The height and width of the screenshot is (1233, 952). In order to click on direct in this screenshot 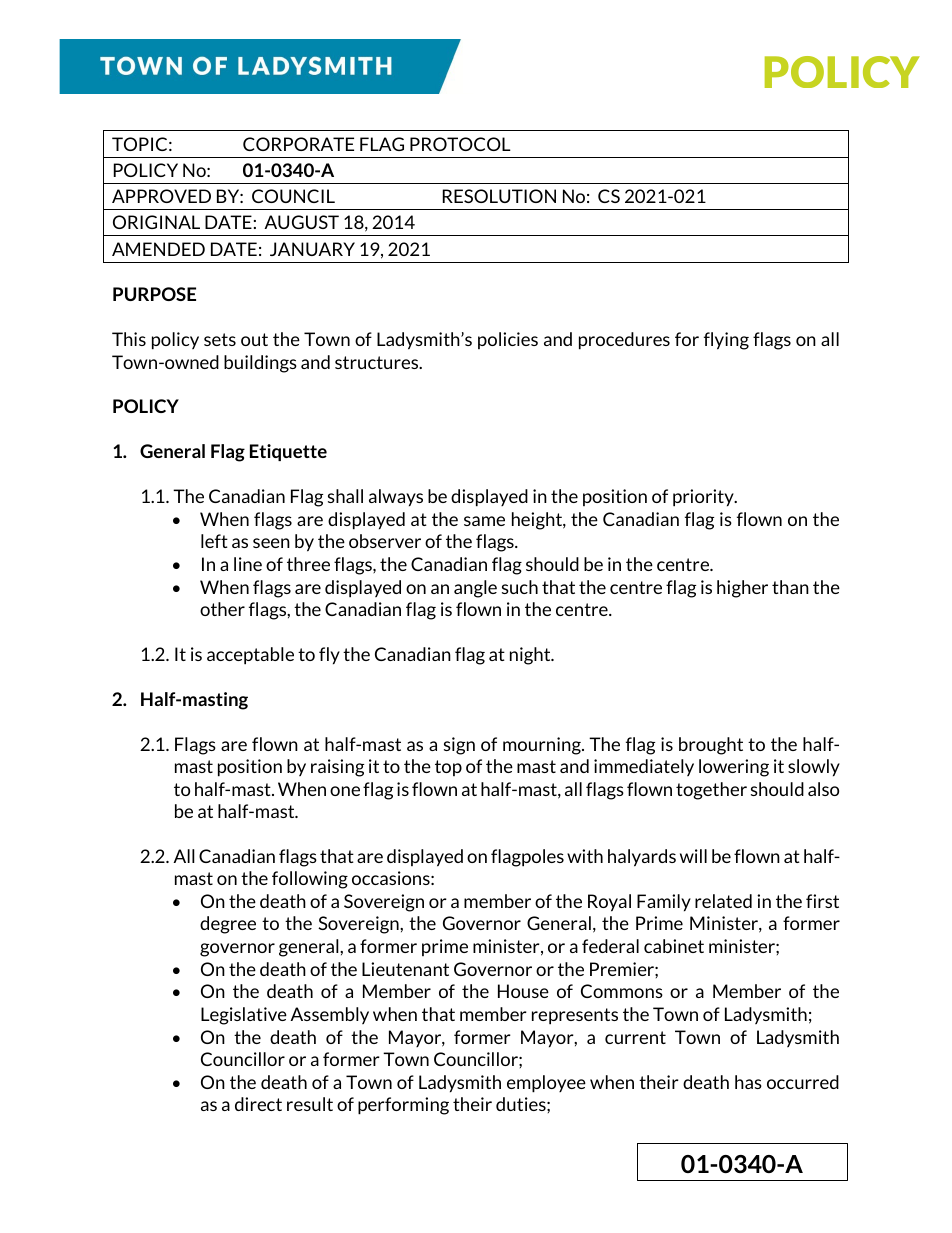, I will do `click(258, 1104)`.
